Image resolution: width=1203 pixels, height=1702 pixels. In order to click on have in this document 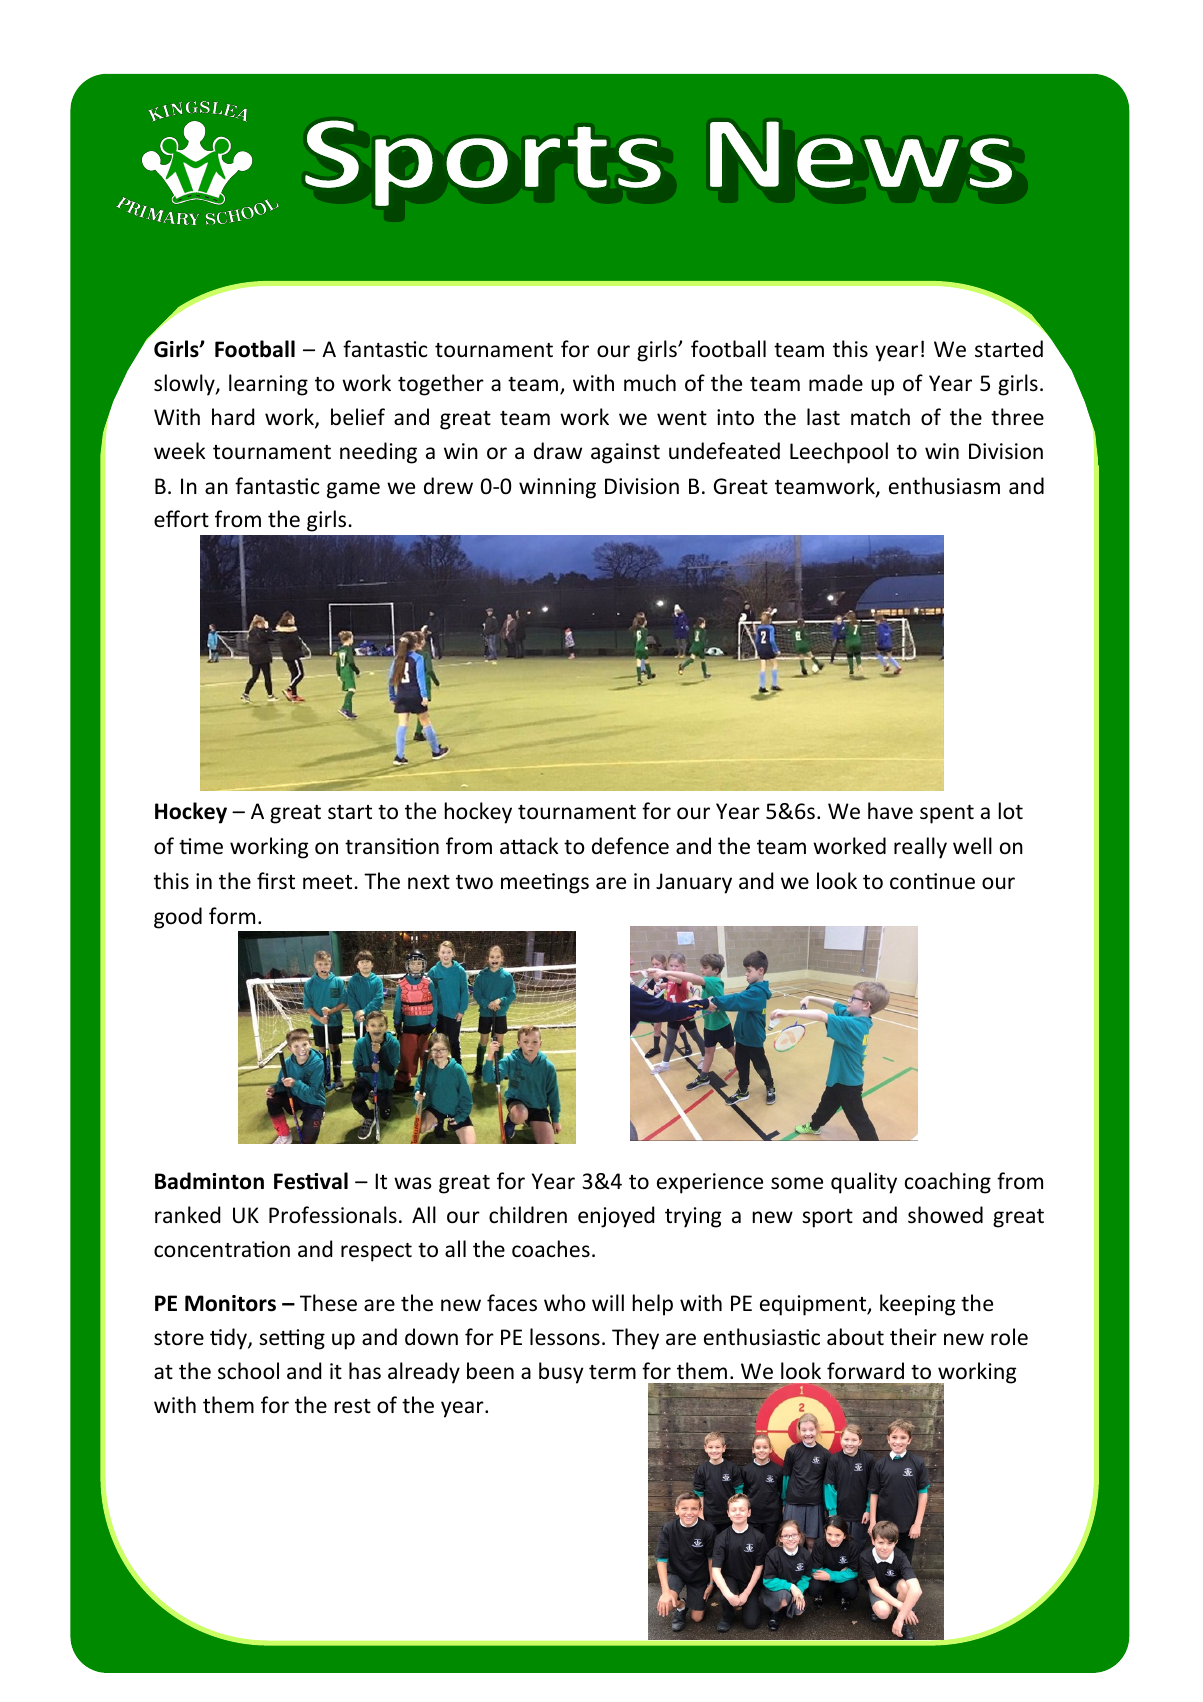, I will do `click(890, 811)`.
